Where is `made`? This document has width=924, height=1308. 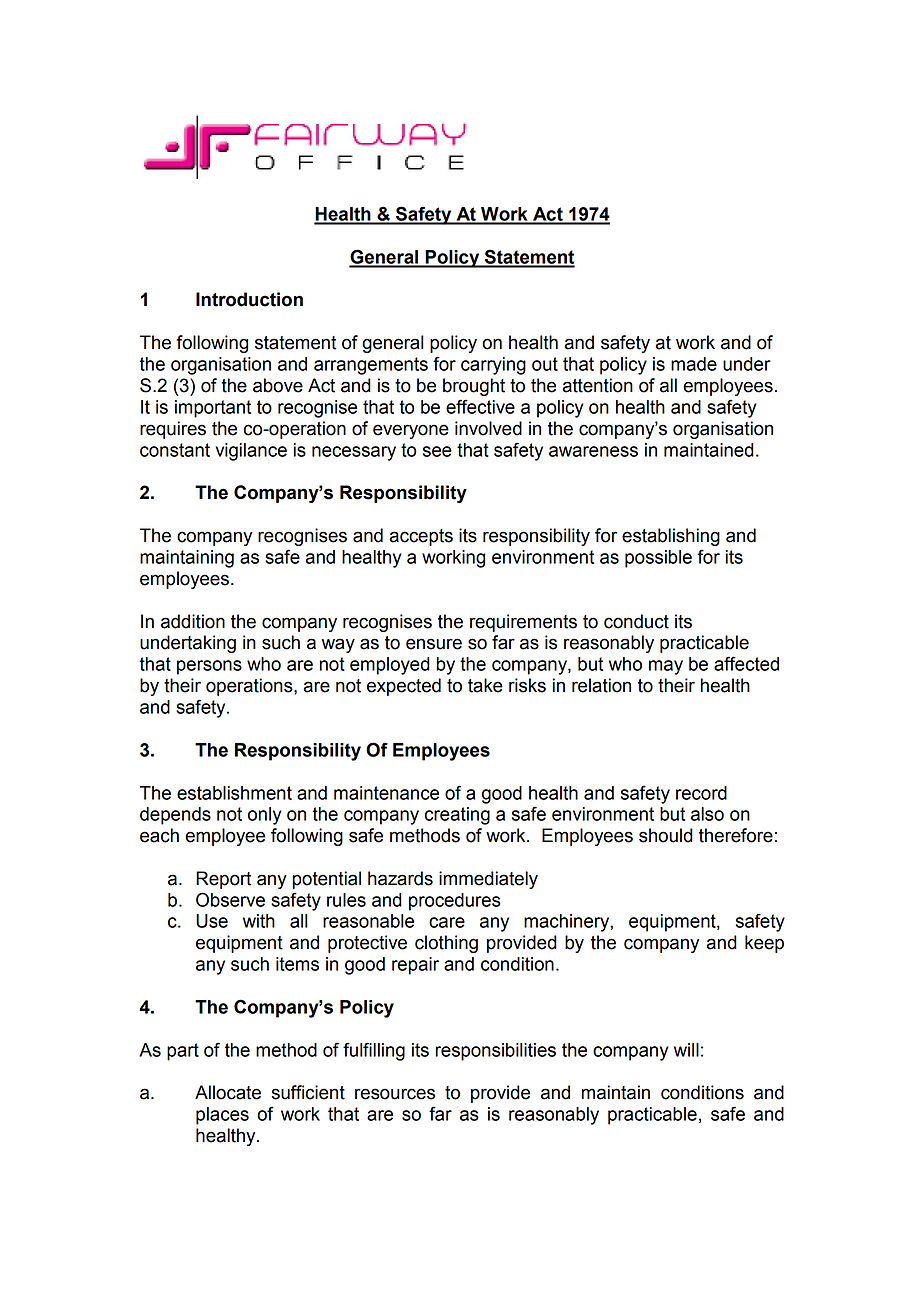
made is located at coordinates (694, 364).
